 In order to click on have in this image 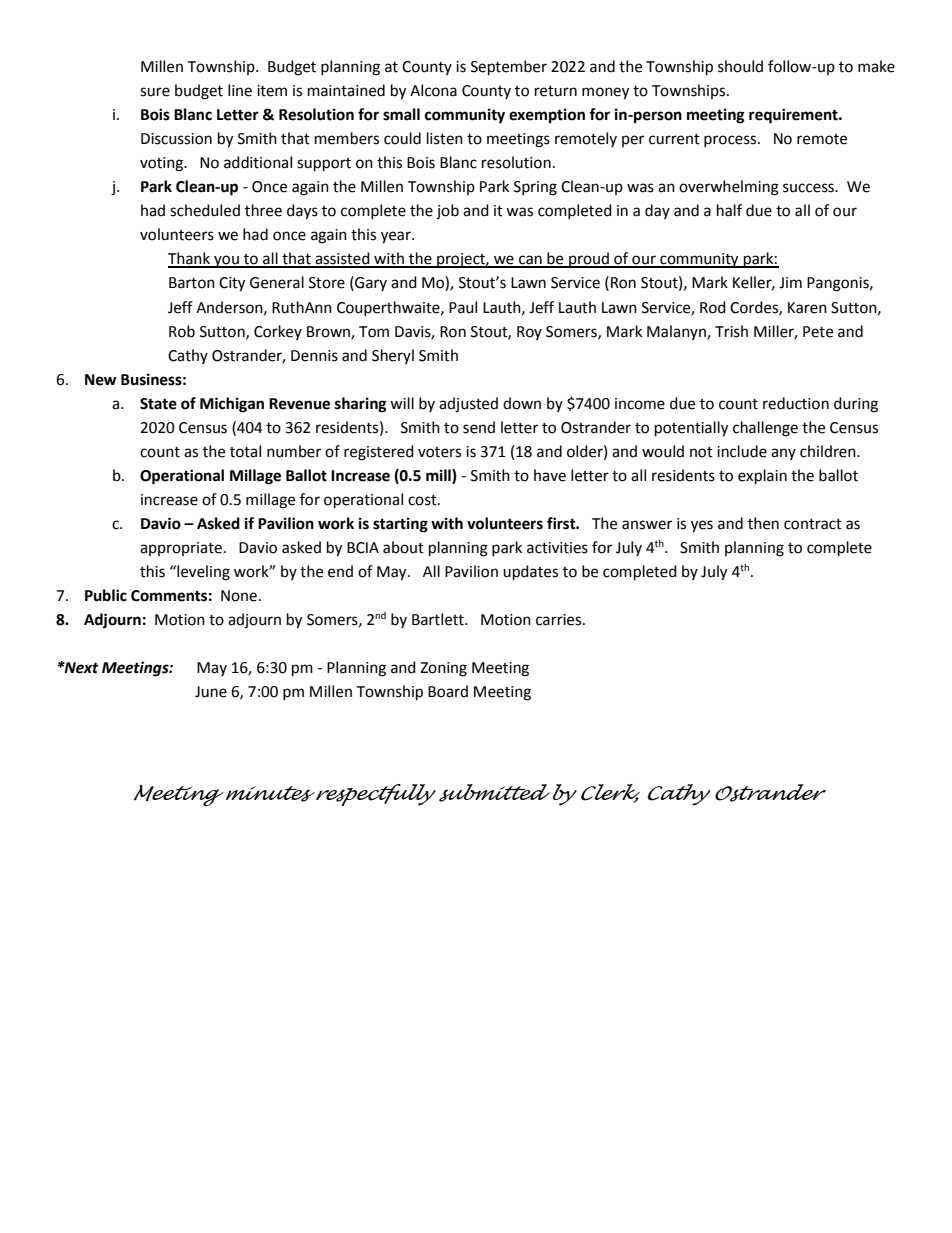, I will do `click(550, 475)`.
